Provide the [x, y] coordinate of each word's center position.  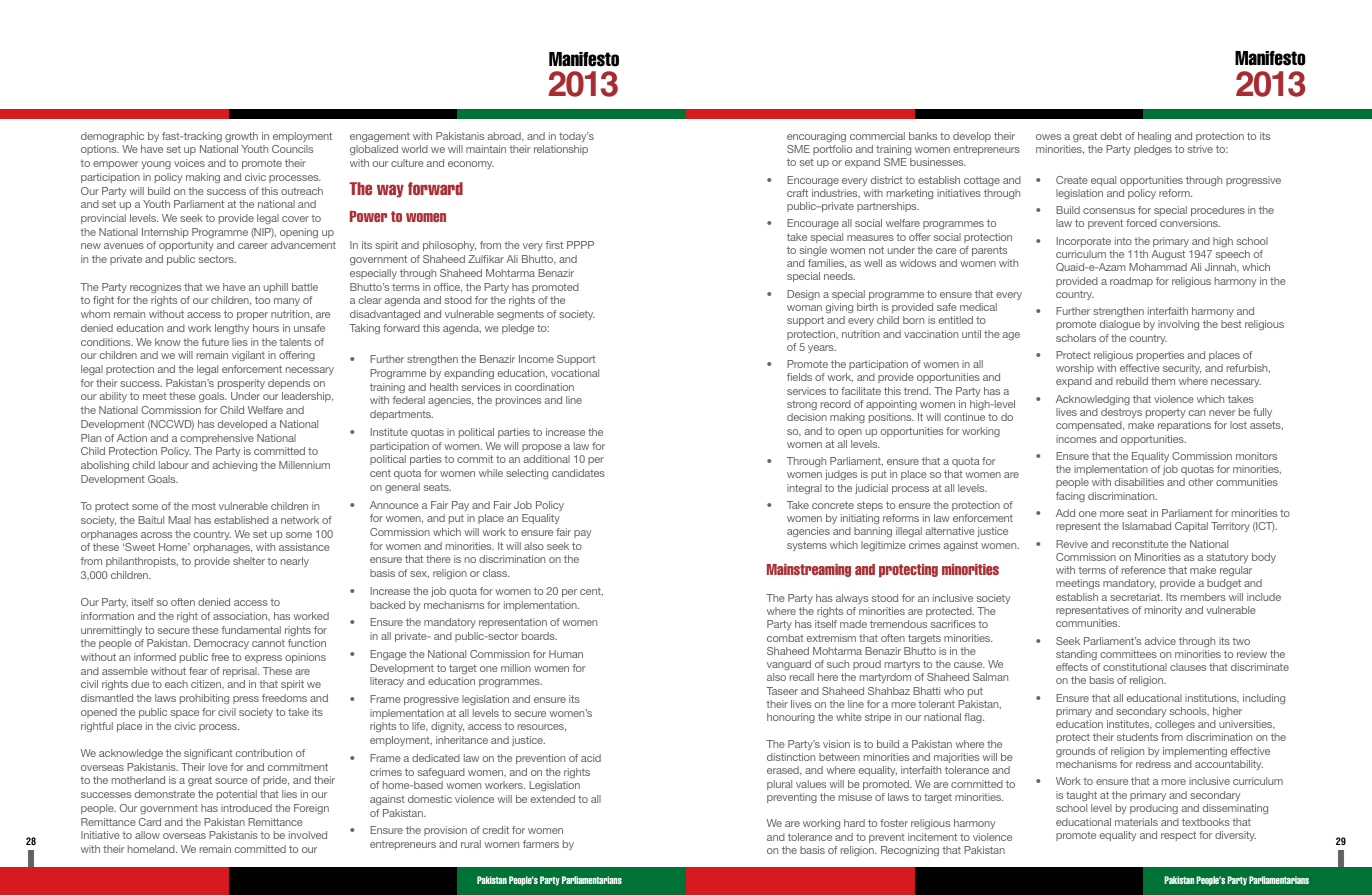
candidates [578, 473]
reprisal [241, 672]
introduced [246, 808]
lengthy [232, 329]
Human [566, 654]
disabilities [1139, 482]
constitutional [1135, 667]
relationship [561, 150]
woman [804, 308]
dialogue [1120, 325]
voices [189, 163]
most [204, 506]
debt [1111, 136]
